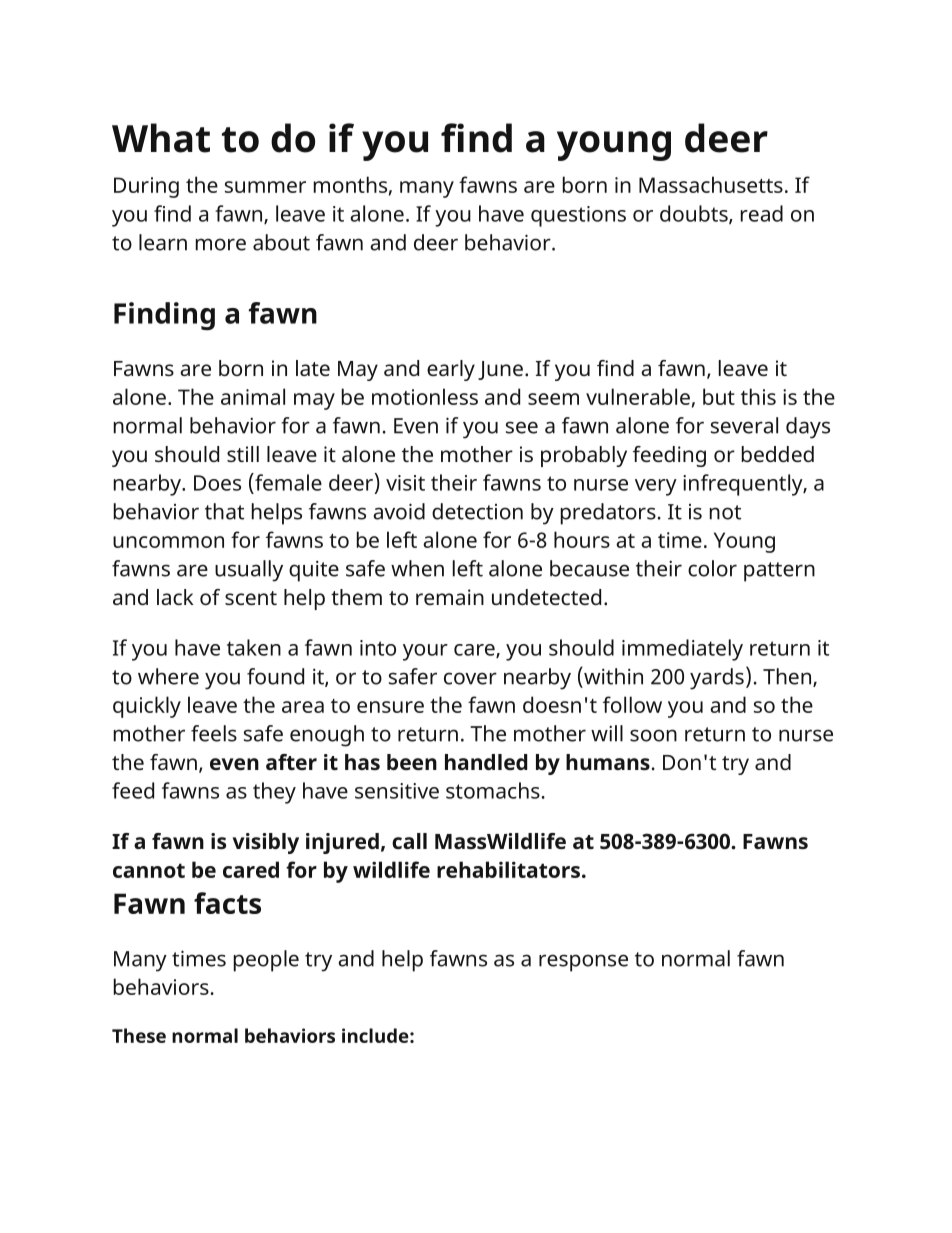 Image resolution: width=952 pixels, height=1233 pixels. I want to click on Massachusetts, so click(711, 184).
